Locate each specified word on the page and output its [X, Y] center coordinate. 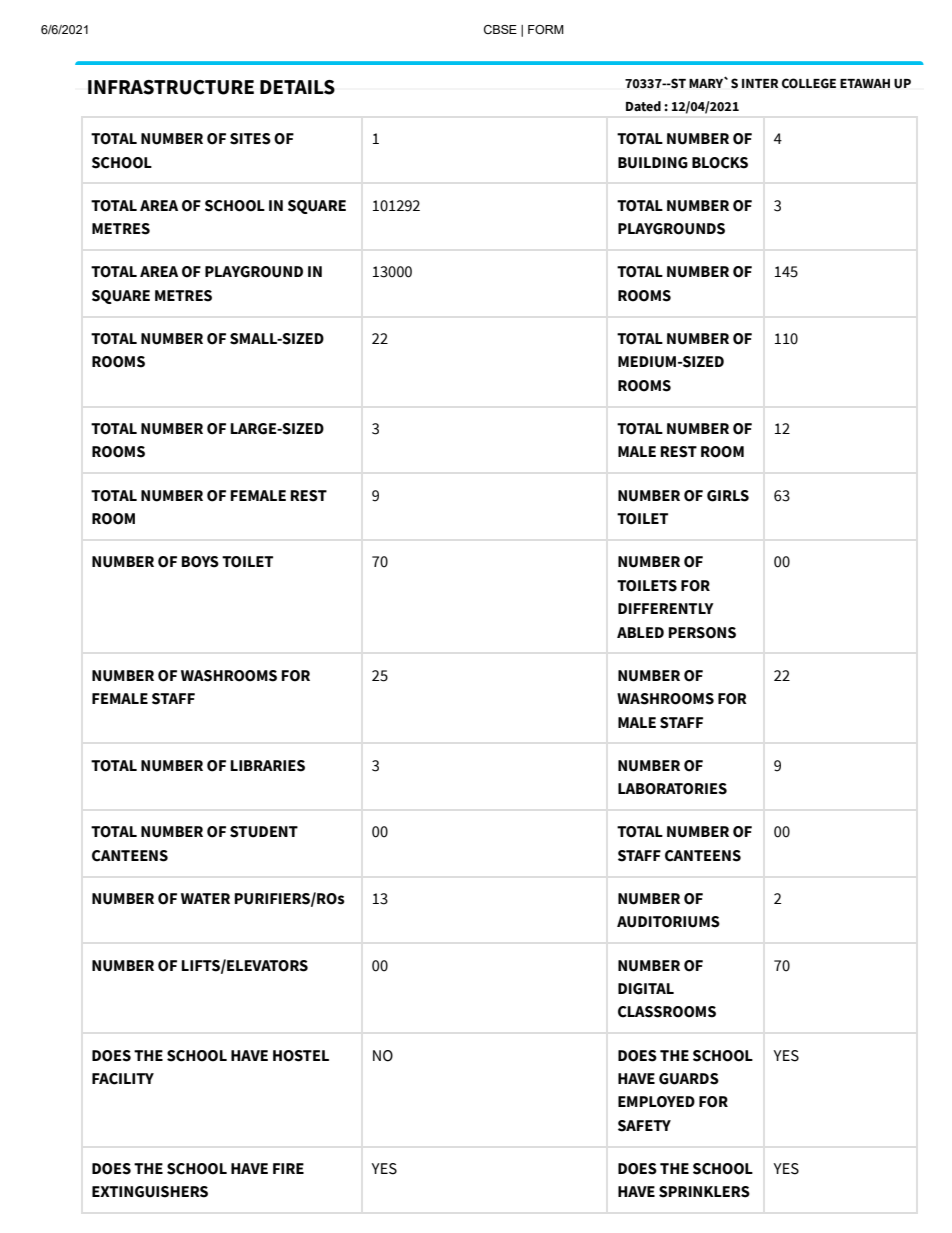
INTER [760, 83]
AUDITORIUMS [668, 922]
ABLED [640, 632]
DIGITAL [646, 989]
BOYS [200, 562]
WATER [205, 898]
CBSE [500, 29]
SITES [250, 139]
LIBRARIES [267, 766]
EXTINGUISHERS [150, 1192]
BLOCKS [720, 163]
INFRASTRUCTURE [171, 87]
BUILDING [653, 163]
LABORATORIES [672, 789]
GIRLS [728, 496]
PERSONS [702, 633]
